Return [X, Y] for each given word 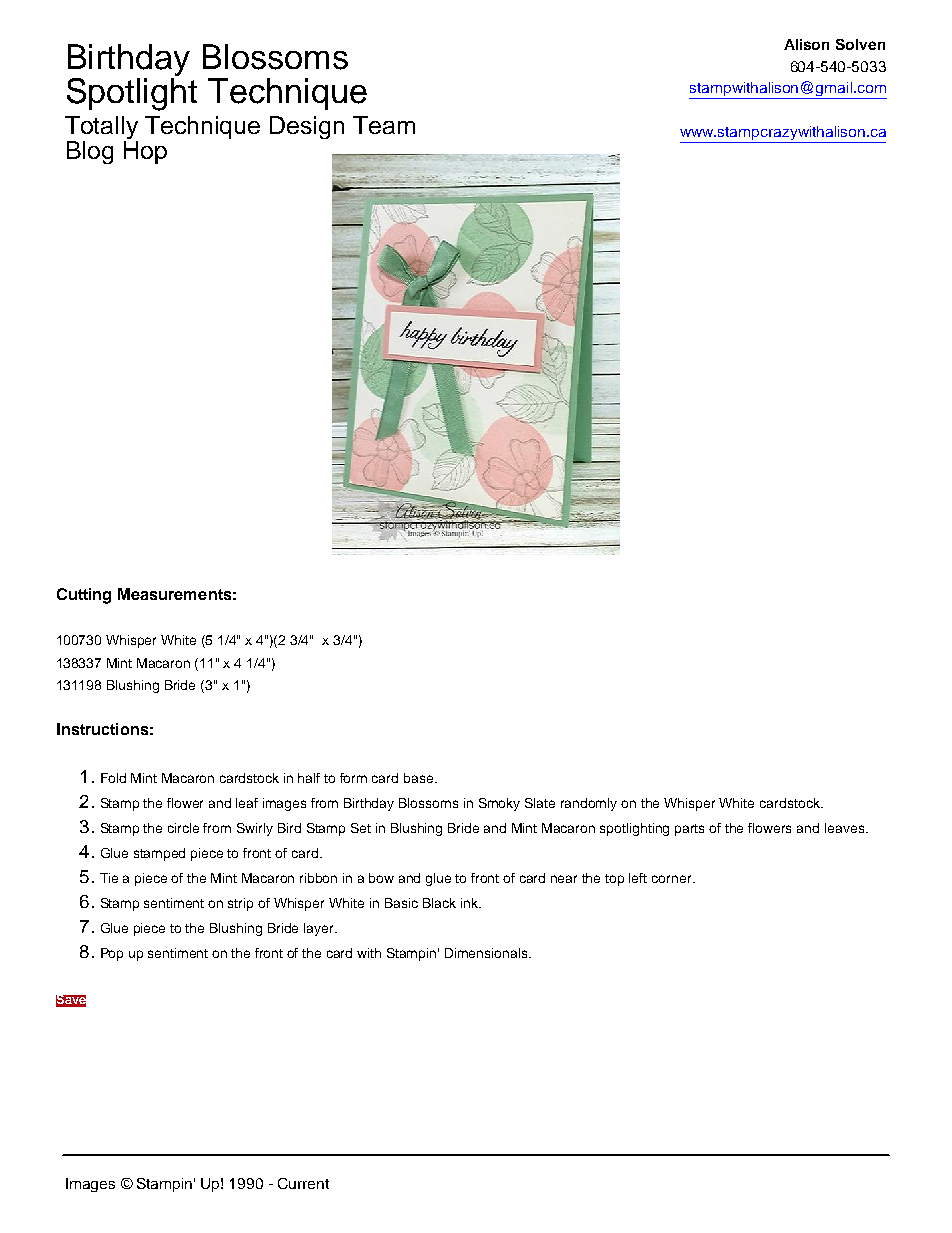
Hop [145, 151]
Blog [90, 152]
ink [471, 903]
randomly [589, 804]
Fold [113, 778]
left [638, 878]
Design [307, 127]
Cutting [84, 596]
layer [320, 929]
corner [673, 879]
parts [689, 830]
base [420, 778]
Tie [109, 878]
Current [303, 1183]
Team [384, 125]
